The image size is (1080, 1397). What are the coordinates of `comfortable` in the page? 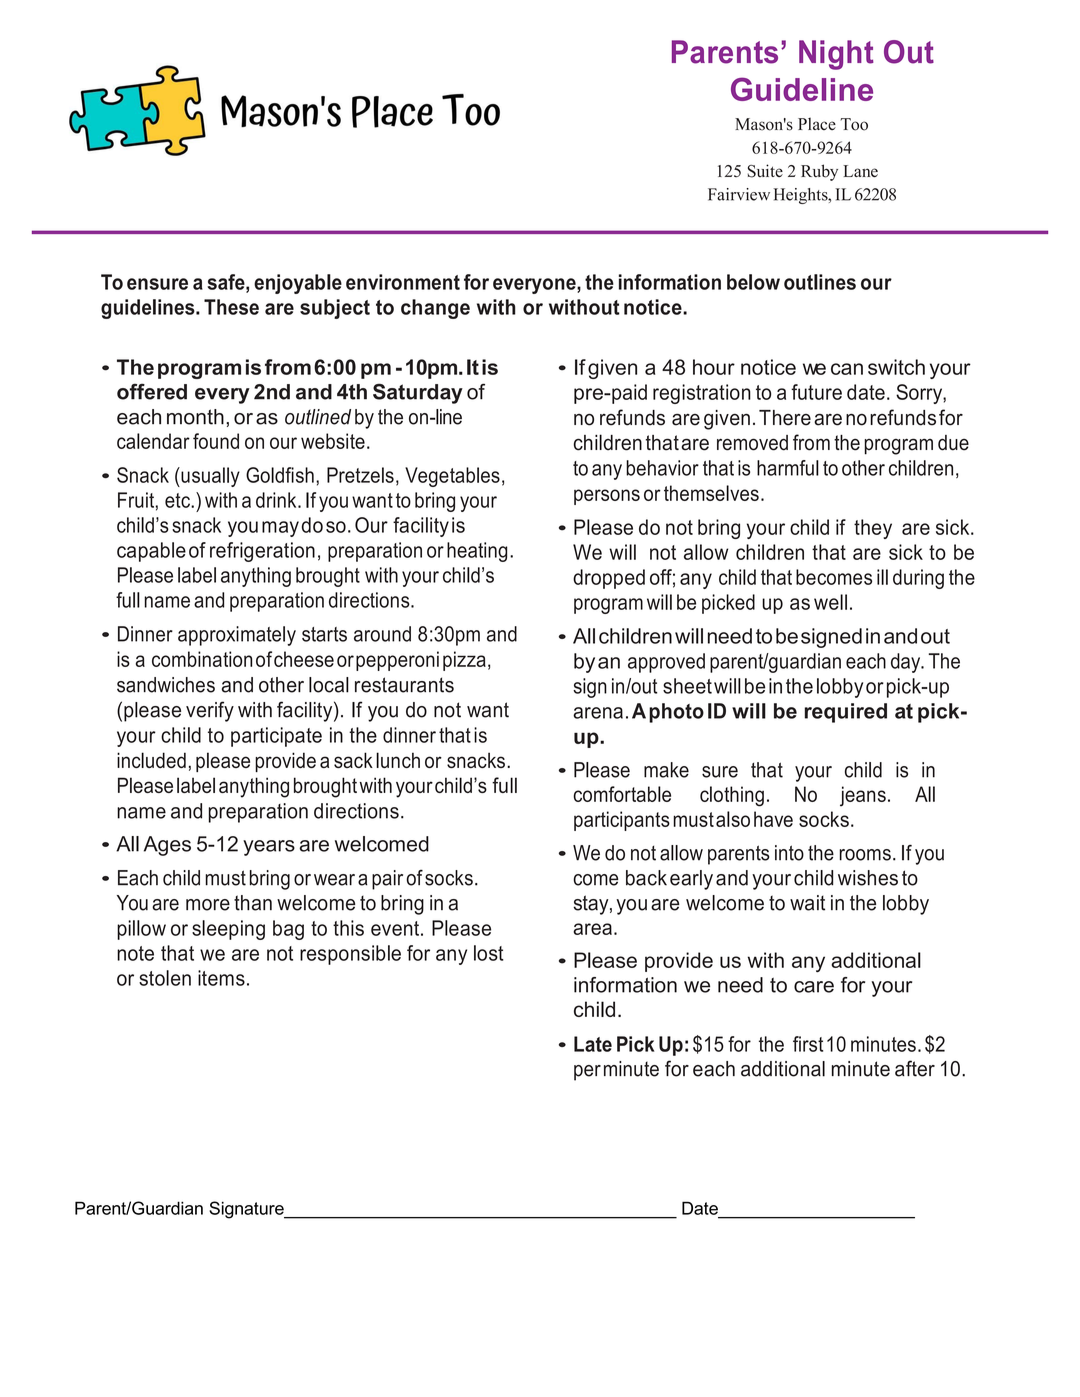 It's located at (622, 794).
